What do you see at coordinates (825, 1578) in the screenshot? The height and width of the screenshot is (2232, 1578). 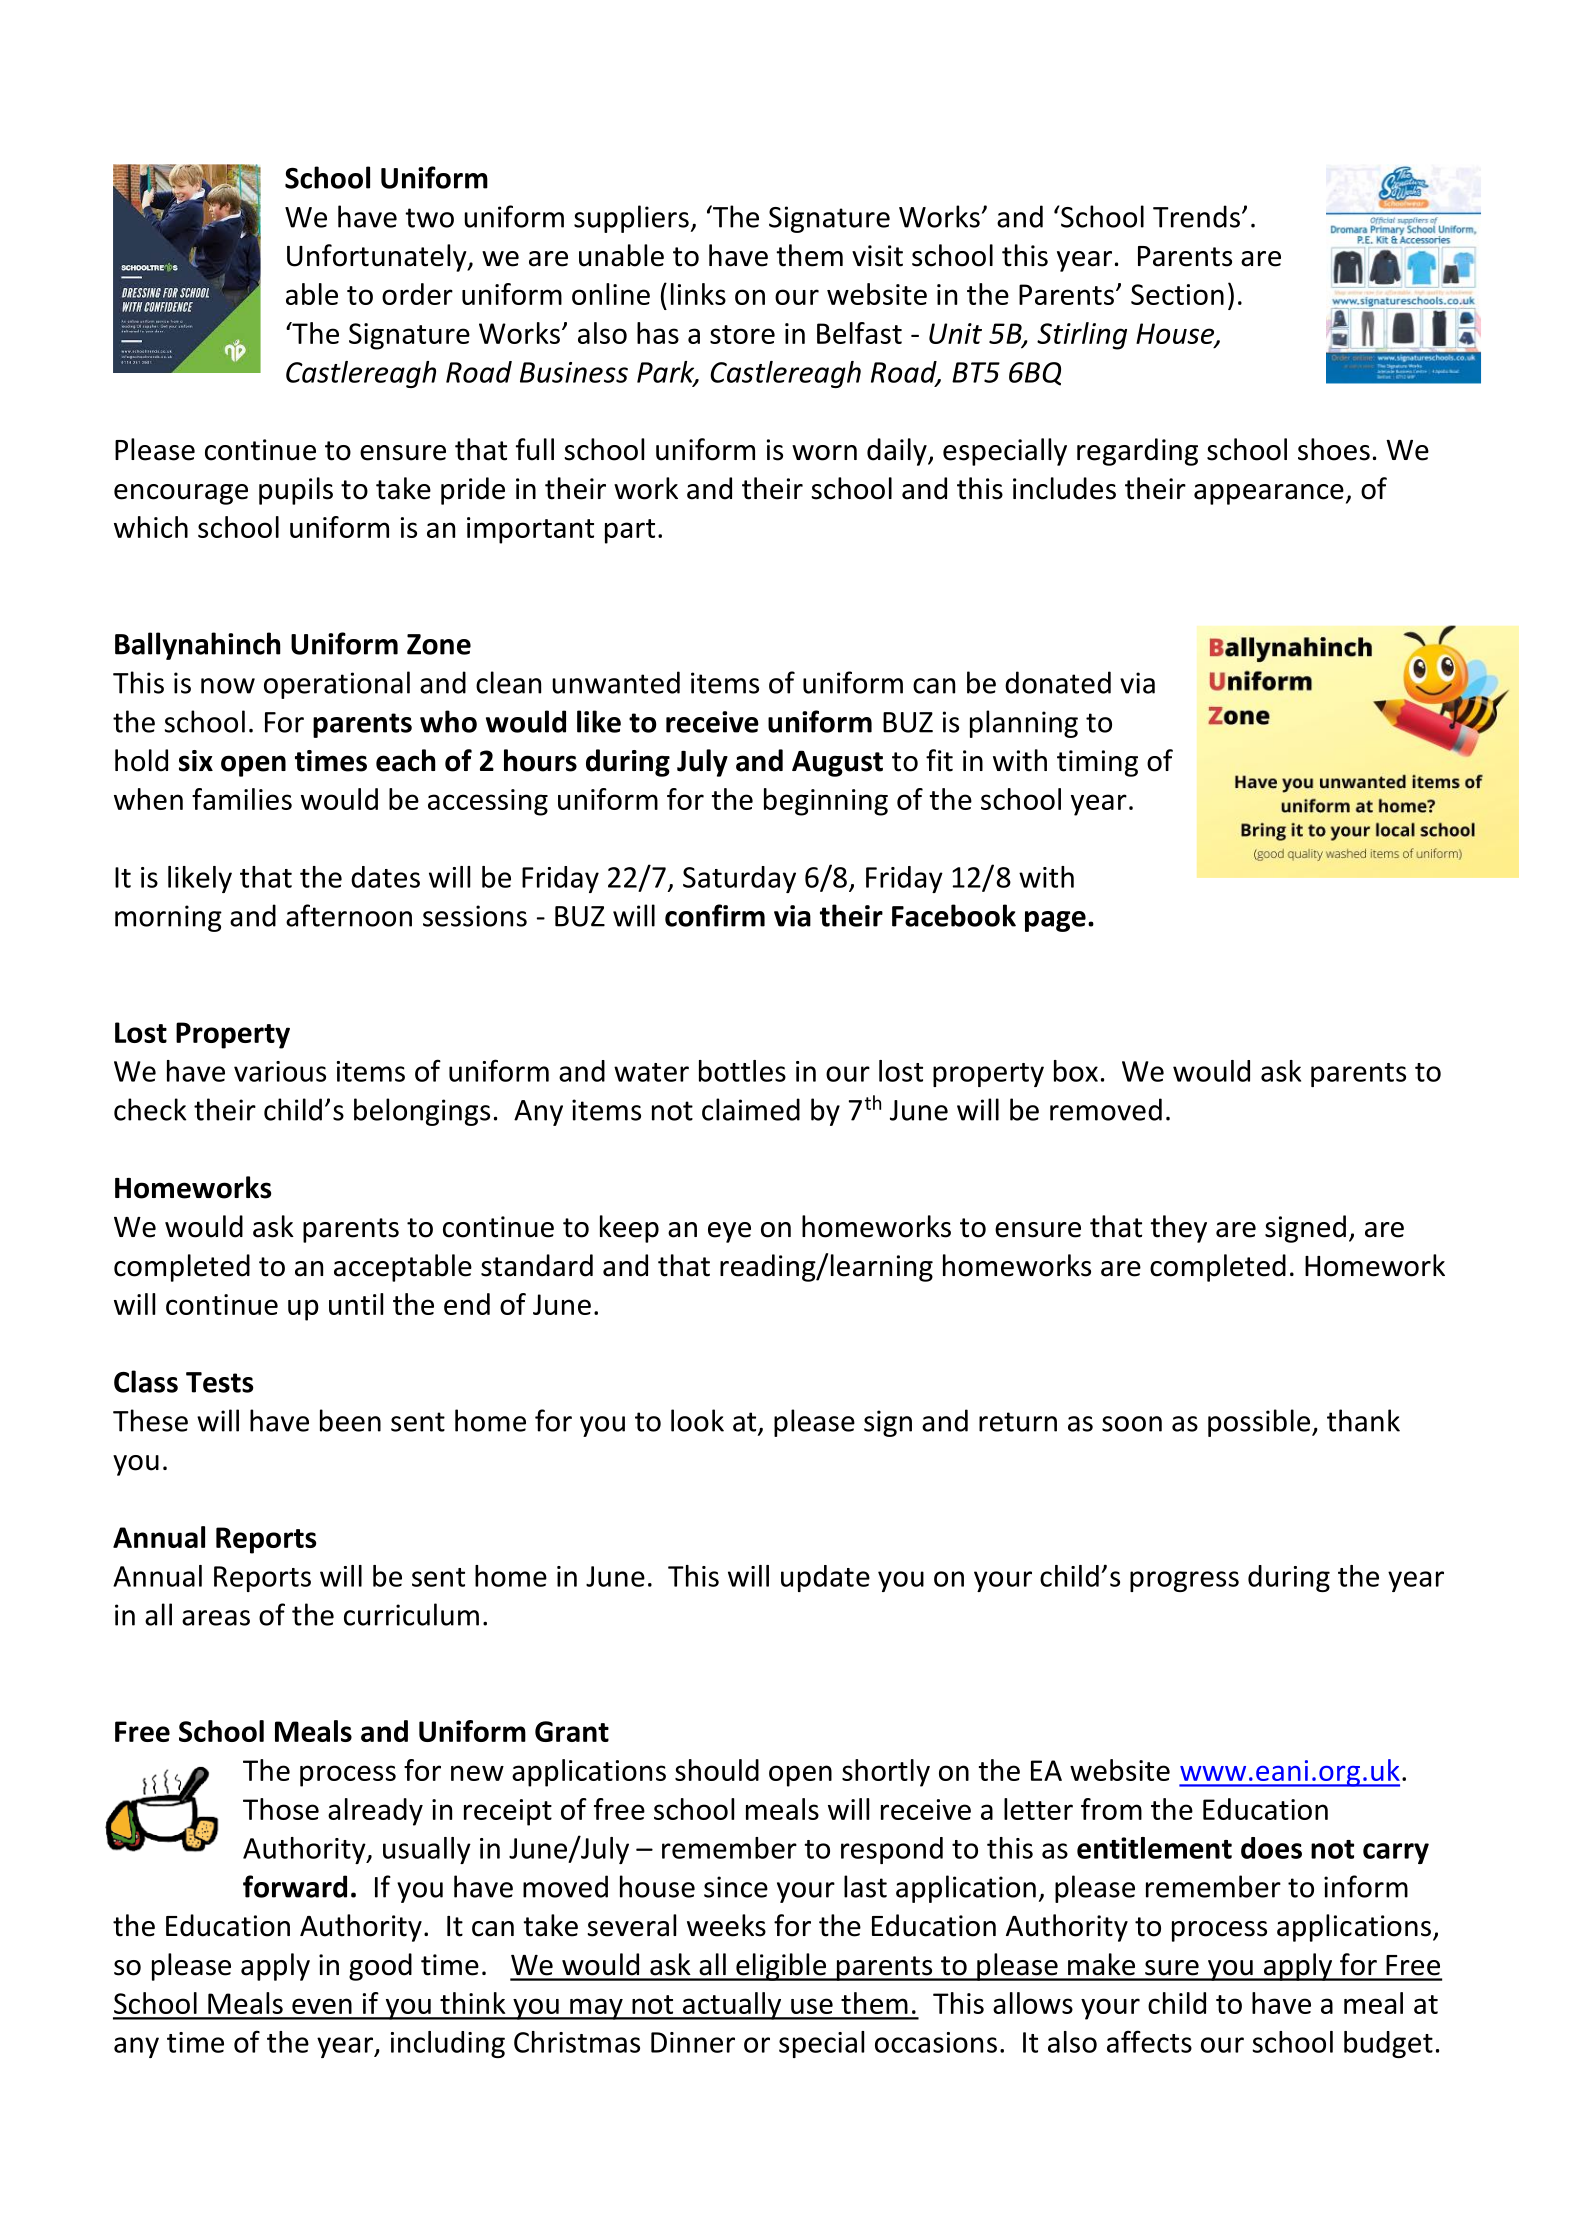 I see `update` at bounding box center [825, 1578].
